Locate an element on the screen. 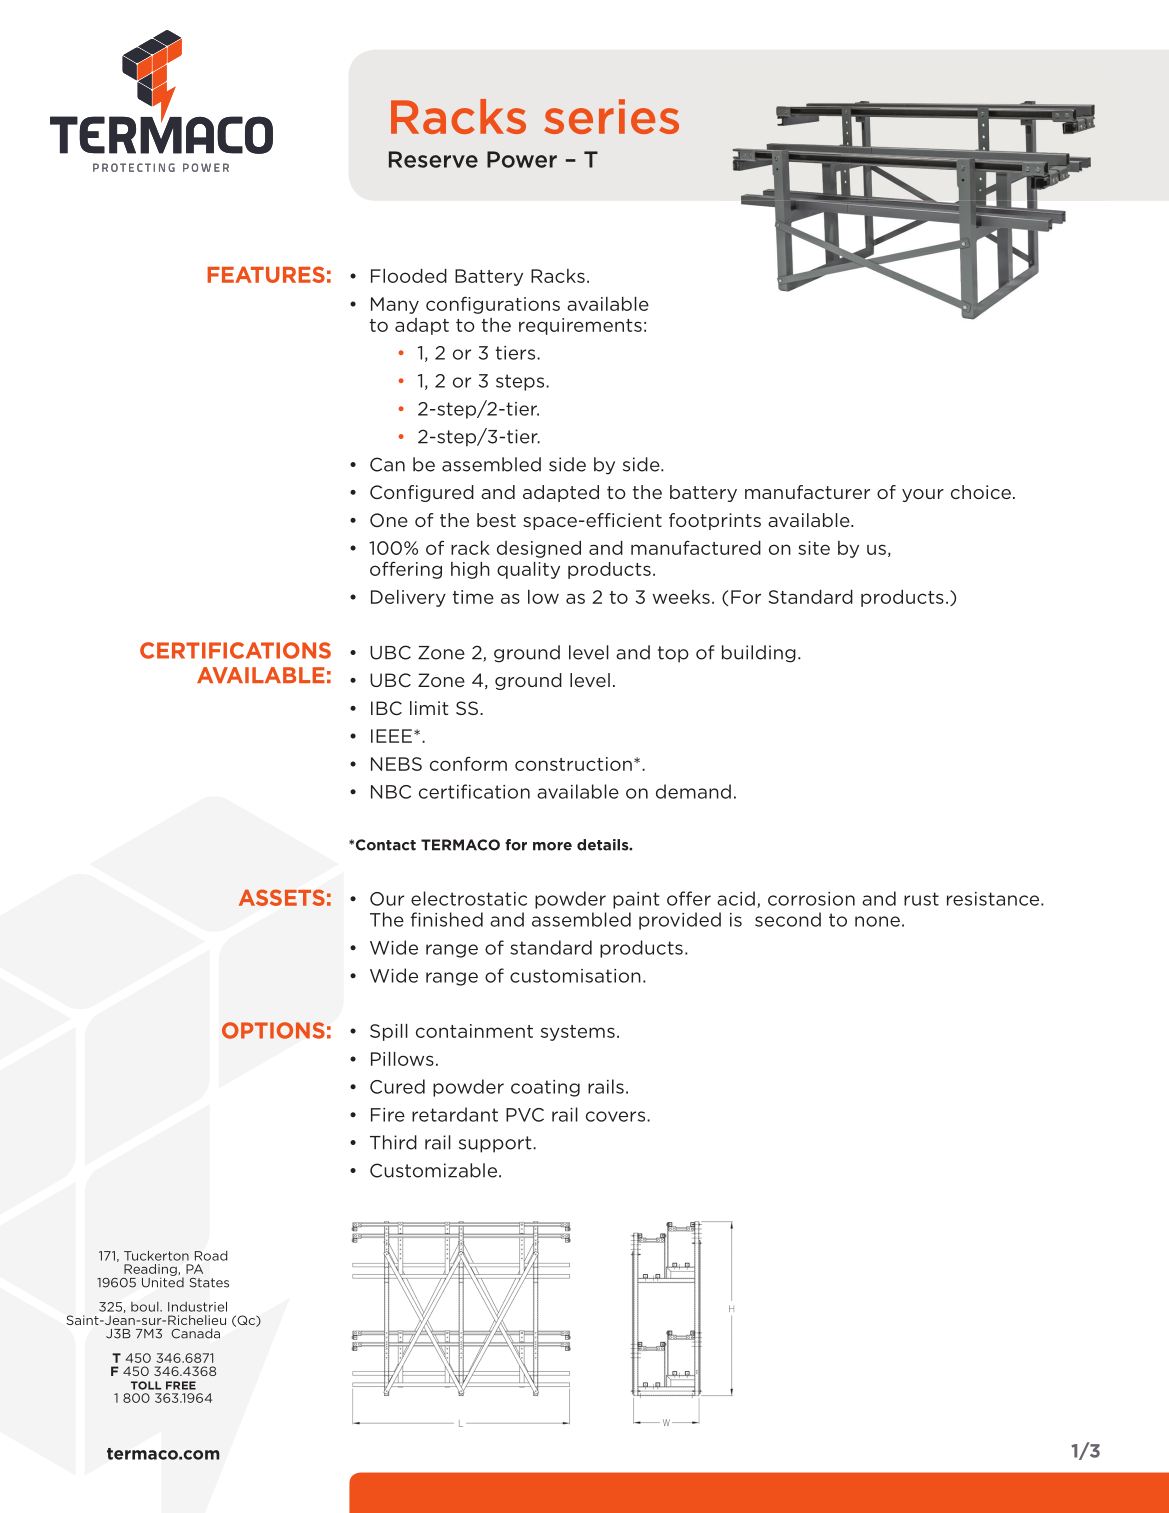 Image resolution: width=1169 pixels, height=1513 pixels. site is located at coordinates (814, 548).
